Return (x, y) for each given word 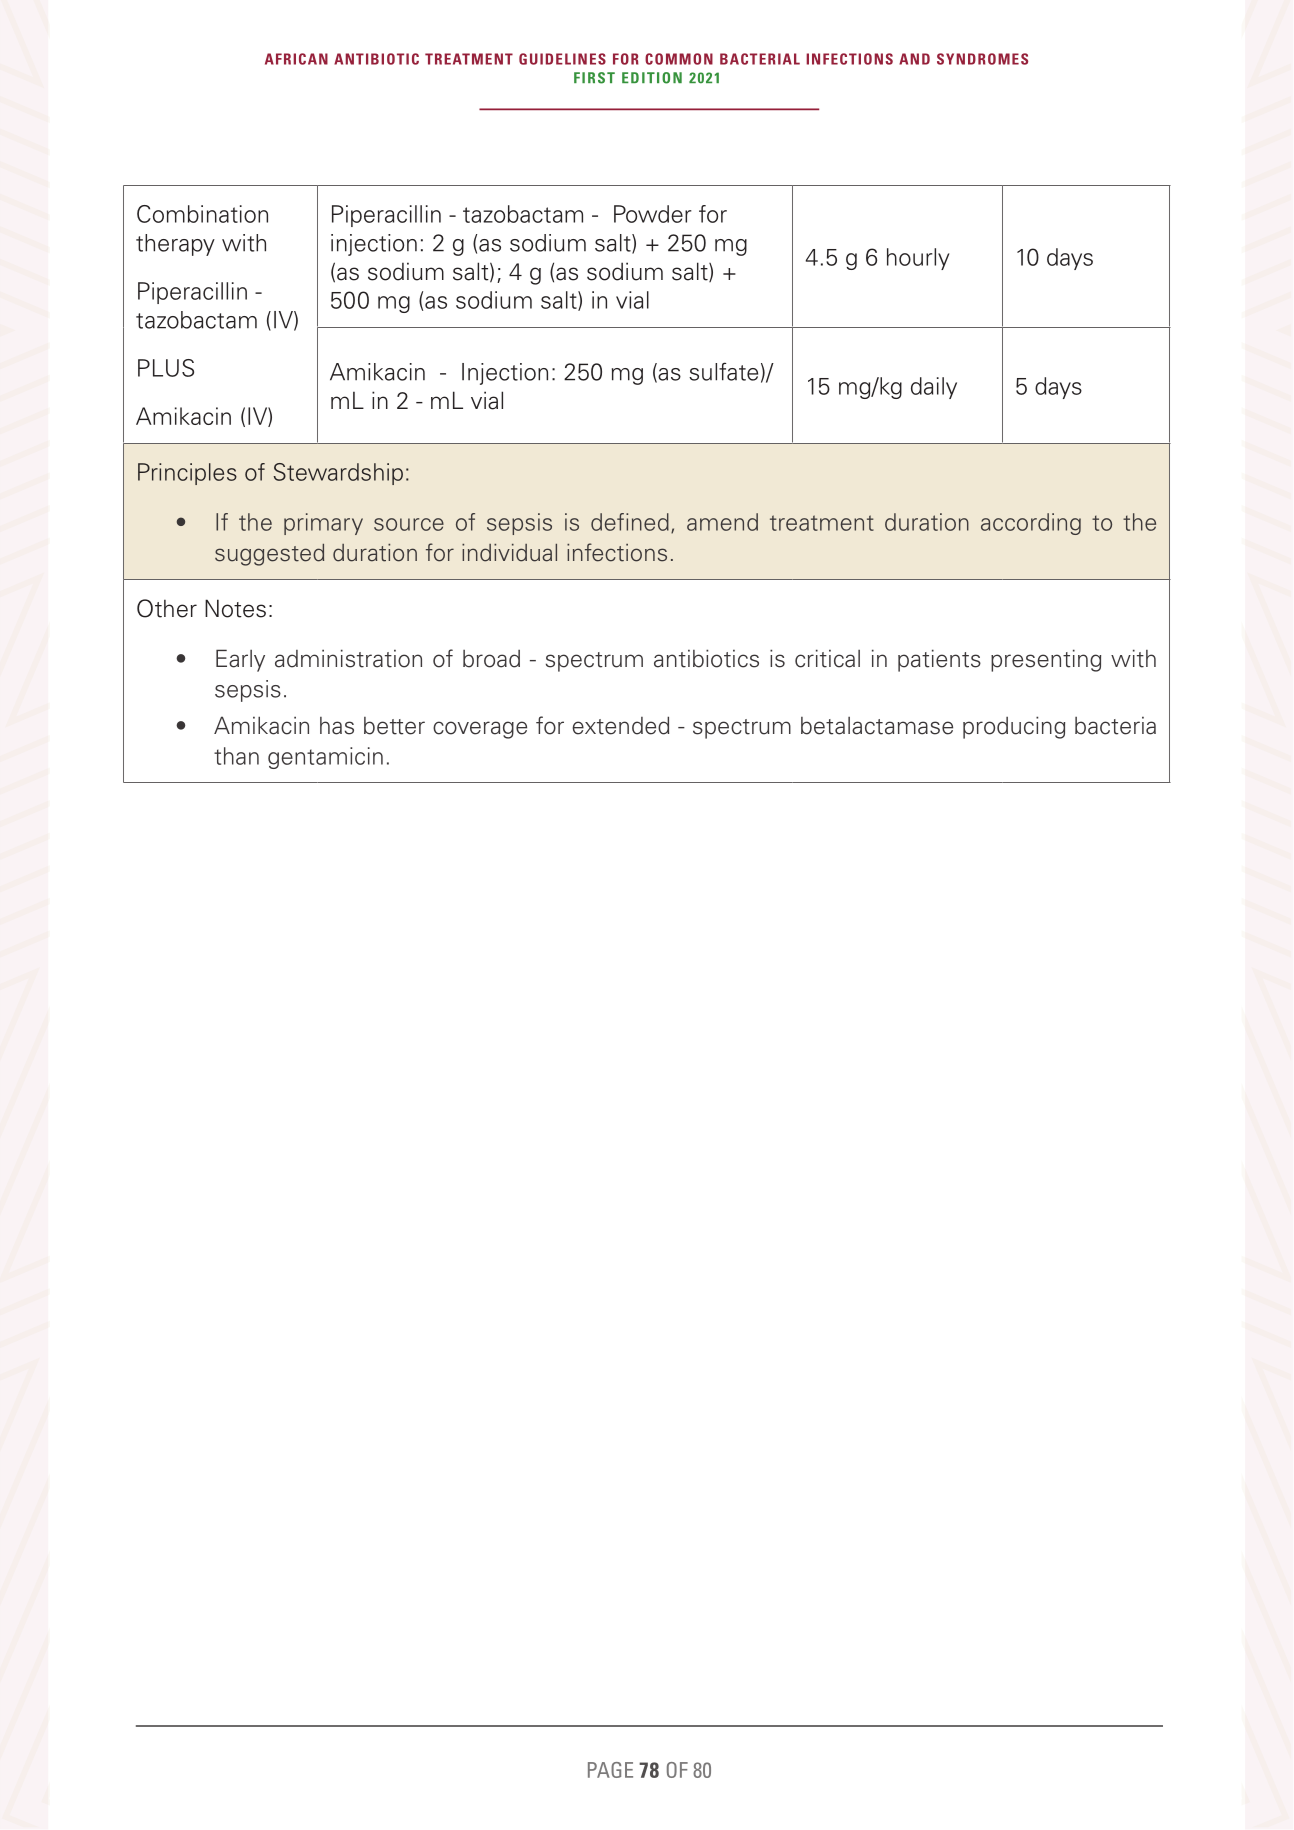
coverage (480, 730)
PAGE (610, 1770)
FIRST (594, 78)
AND (914, 59)
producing (1014, 727)
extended (620, 725)
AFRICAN (296, 59)
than (236, 756)
